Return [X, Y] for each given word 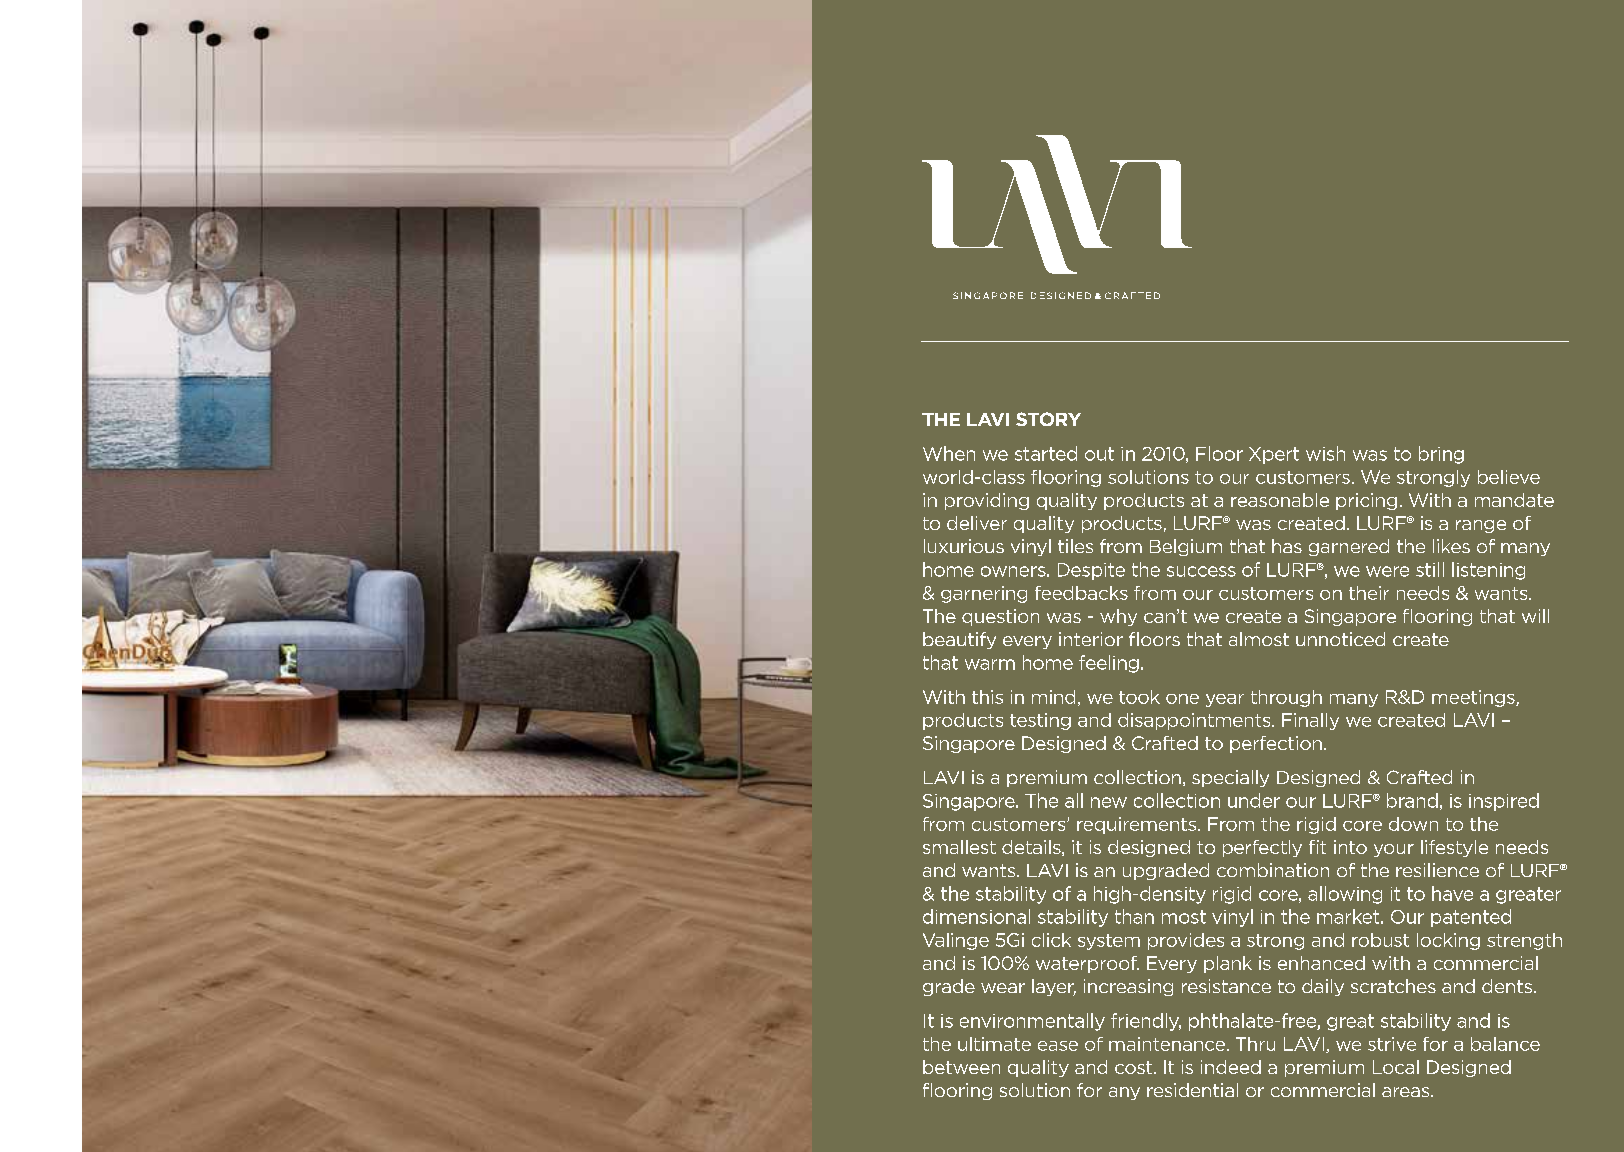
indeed [1231, 1067]
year [1225, 700]
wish [1325, 453]
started [1046, 453]
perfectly [1262, 848]
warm [990, 664]
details [1032, 848]
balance [1505, 1044]
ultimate [994, 1044]
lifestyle [1454, 848]
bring [1441, 455]
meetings [1474, 698]
